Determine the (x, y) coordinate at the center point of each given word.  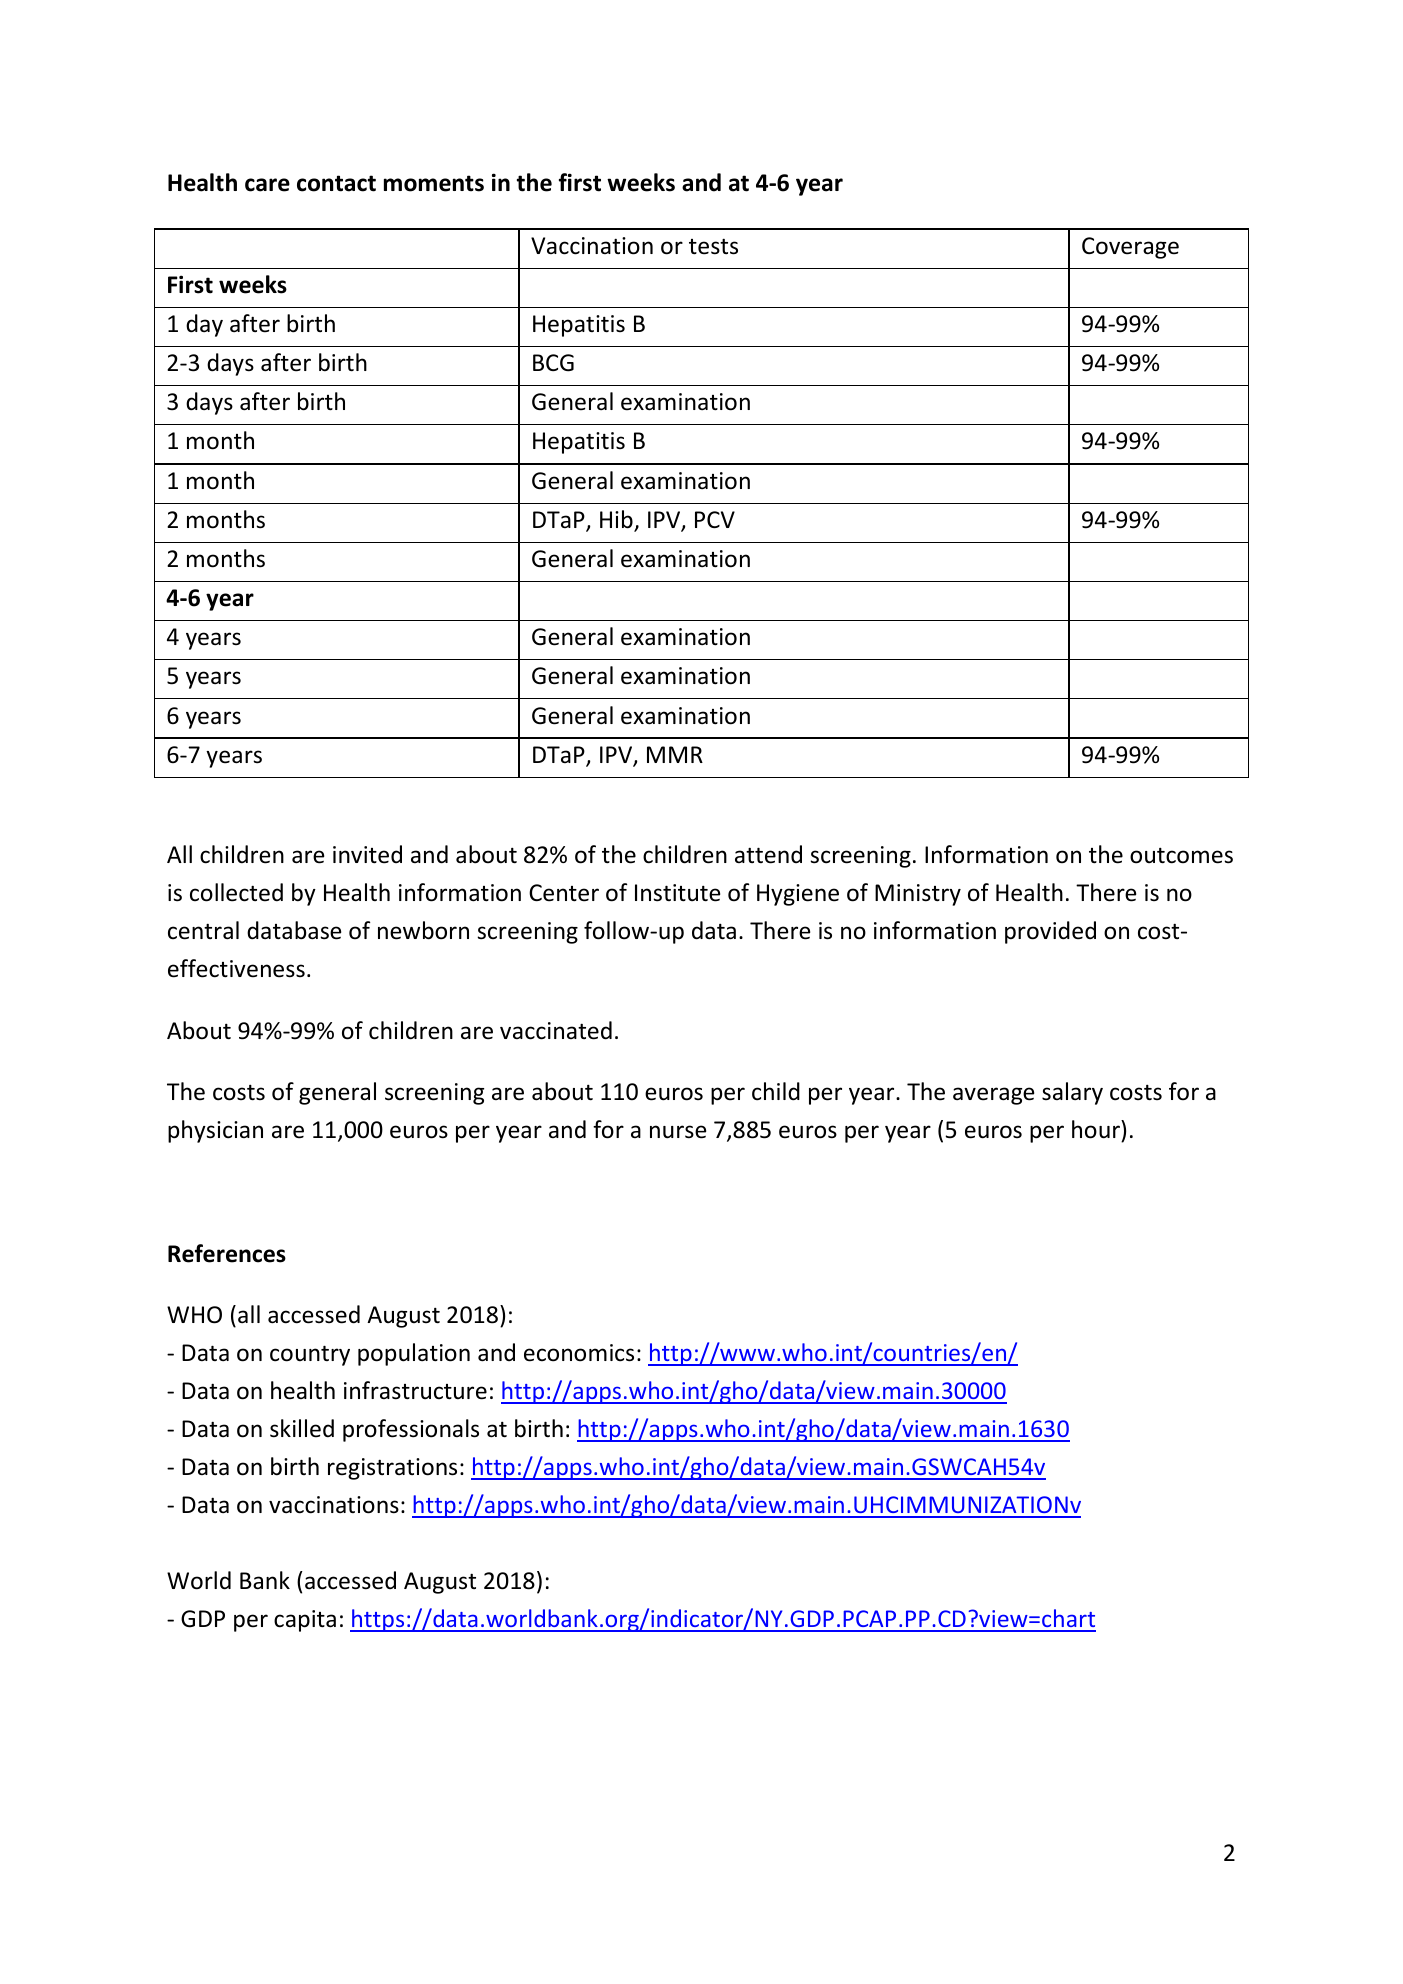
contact (336, 183)
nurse (678, 1132)
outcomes (1181, 856)
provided (1050, 932)
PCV (715, 519)
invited (367, 854)
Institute (677, 893)
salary (1072, 1093)
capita (305, 1621)
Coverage (1130, 248)
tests (713, 246)
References (227, 1253)
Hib (617, 520)
